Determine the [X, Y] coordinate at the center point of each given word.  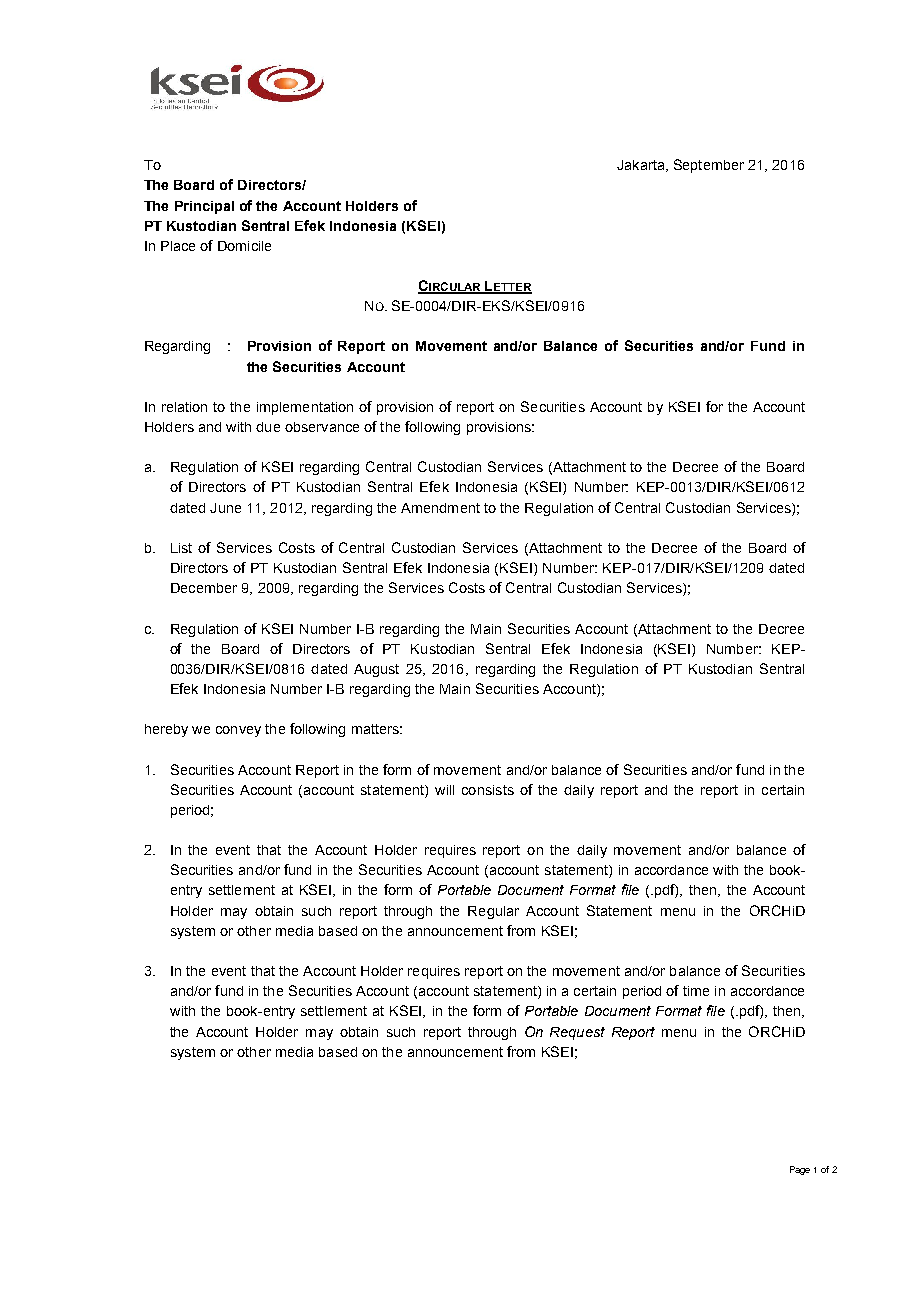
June [225, 508]
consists [488, 790]
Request [577, 1033]
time [696, 991]
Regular [493, 912]
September [709, 166]
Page [800, 1170]
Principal [204, 207]
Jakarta [642, 166]
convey [238, 731]
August [376, 670]
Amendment [440, 508]
